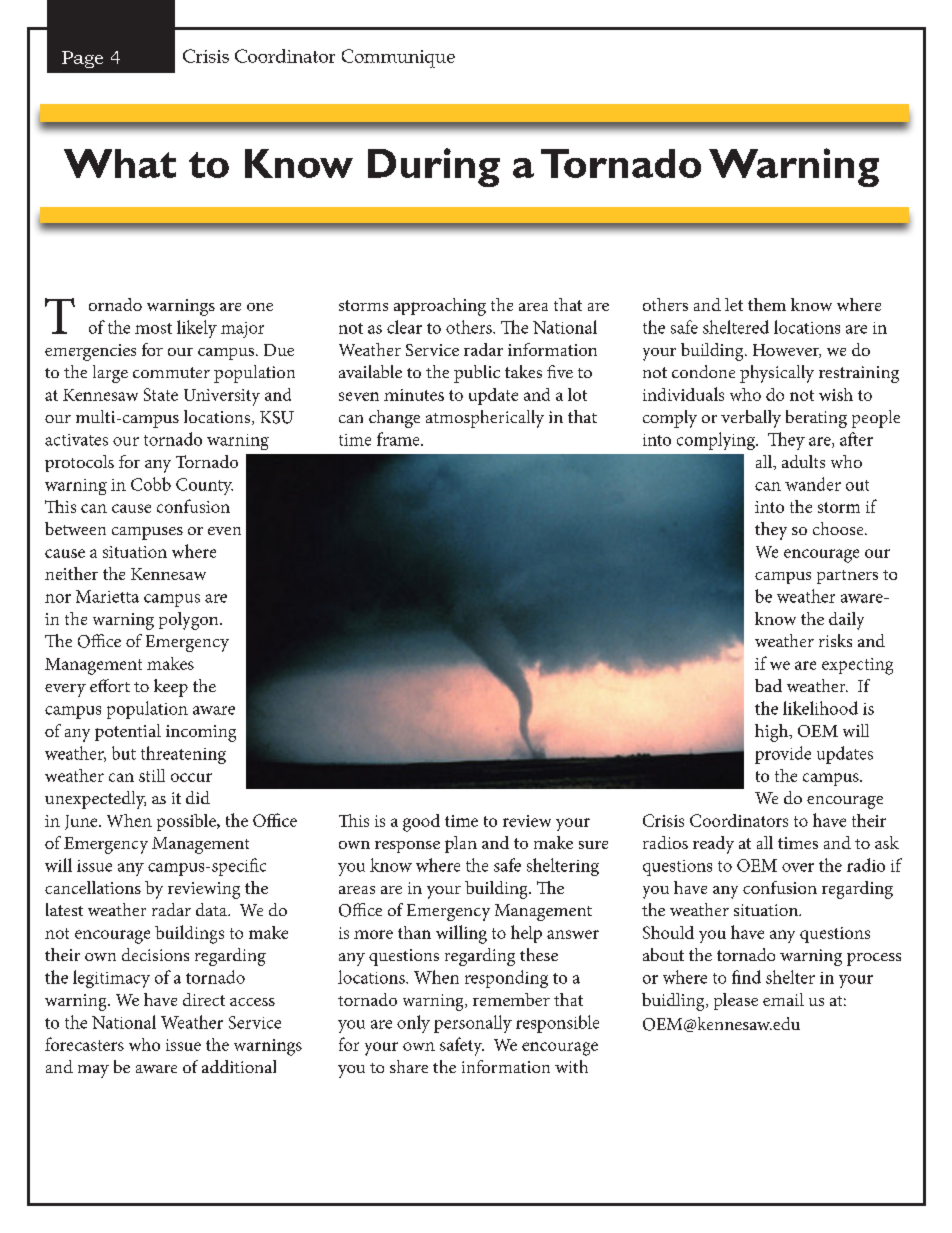 The width and height of the page is (952, 1233). Describe the element at coordinates (816, 419) in the page. I see `berating` at that location.
